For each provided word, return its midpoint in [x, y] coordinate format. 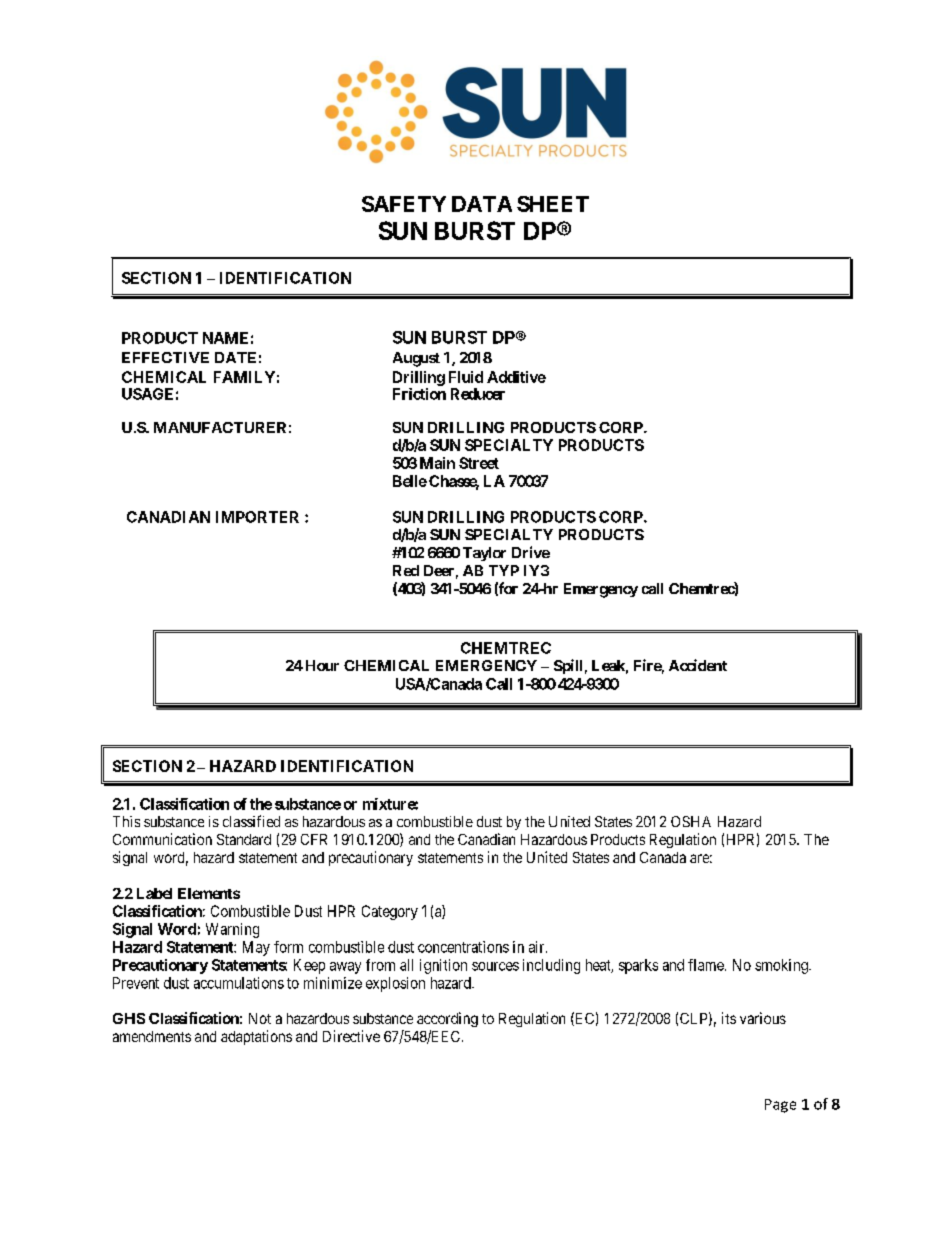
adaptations [256, 1037]
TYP [504, 570]
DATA [482, 204]
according [447, 1019]
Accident [698, 665]
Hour [320, 665]
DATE [235, 357]
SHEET [553, 204]
